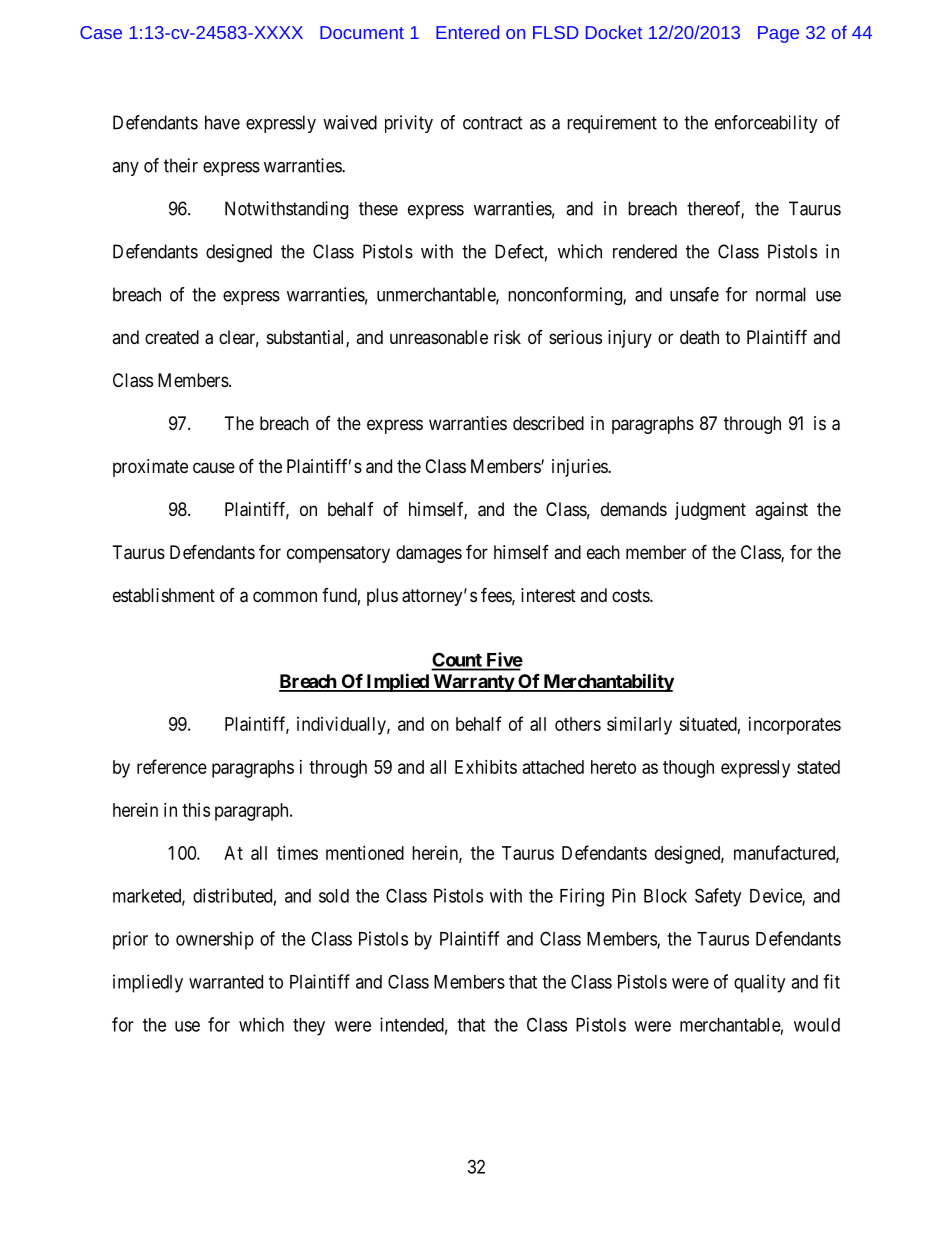 The image size is (952, 1233). Describe the element at coordinates (486, 767) in the screenshot. I see `Exhibits` at that location.
